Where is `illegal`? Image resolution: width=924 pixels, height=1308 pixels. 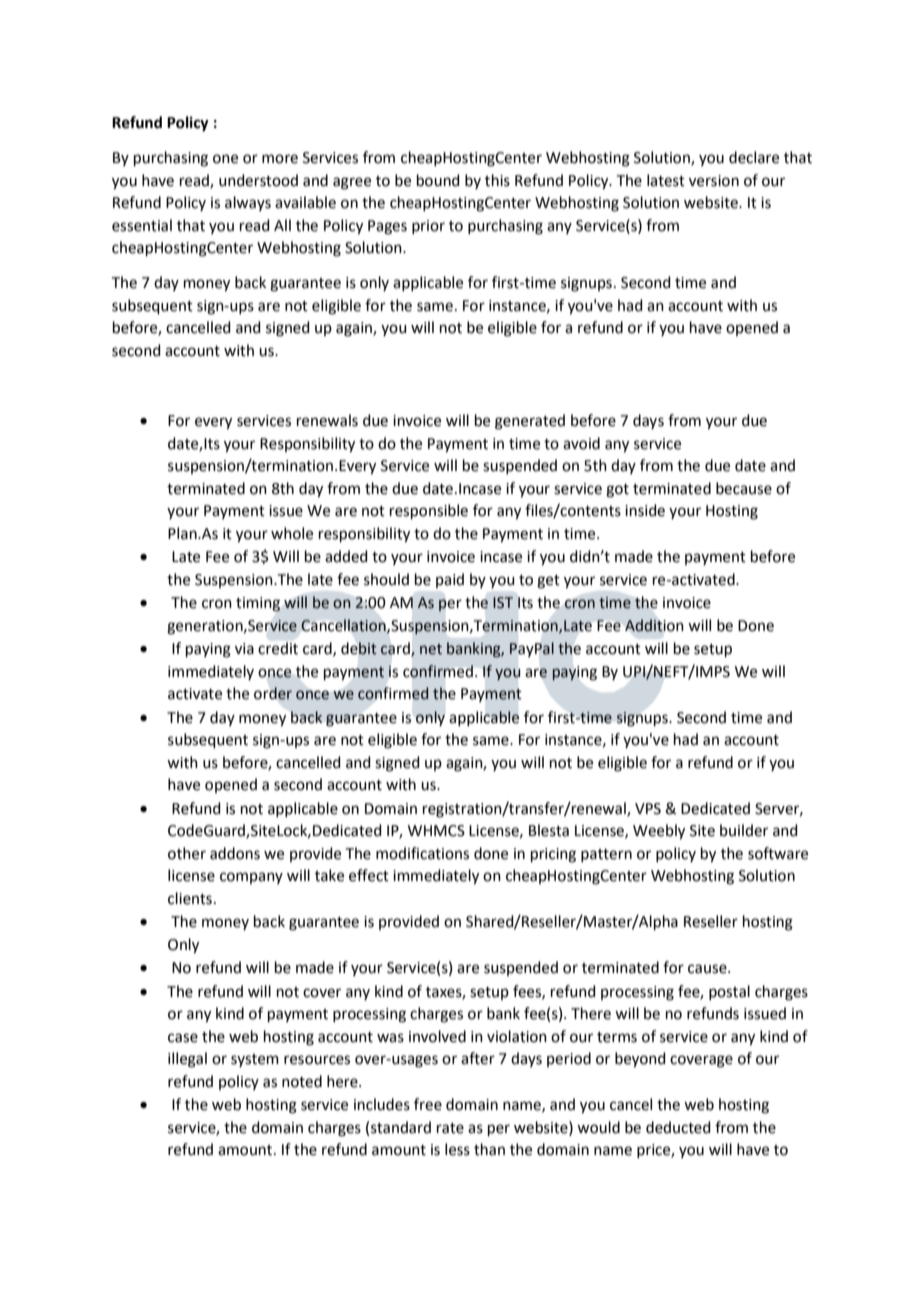
illegal is located at coordinates (187, 1060).
